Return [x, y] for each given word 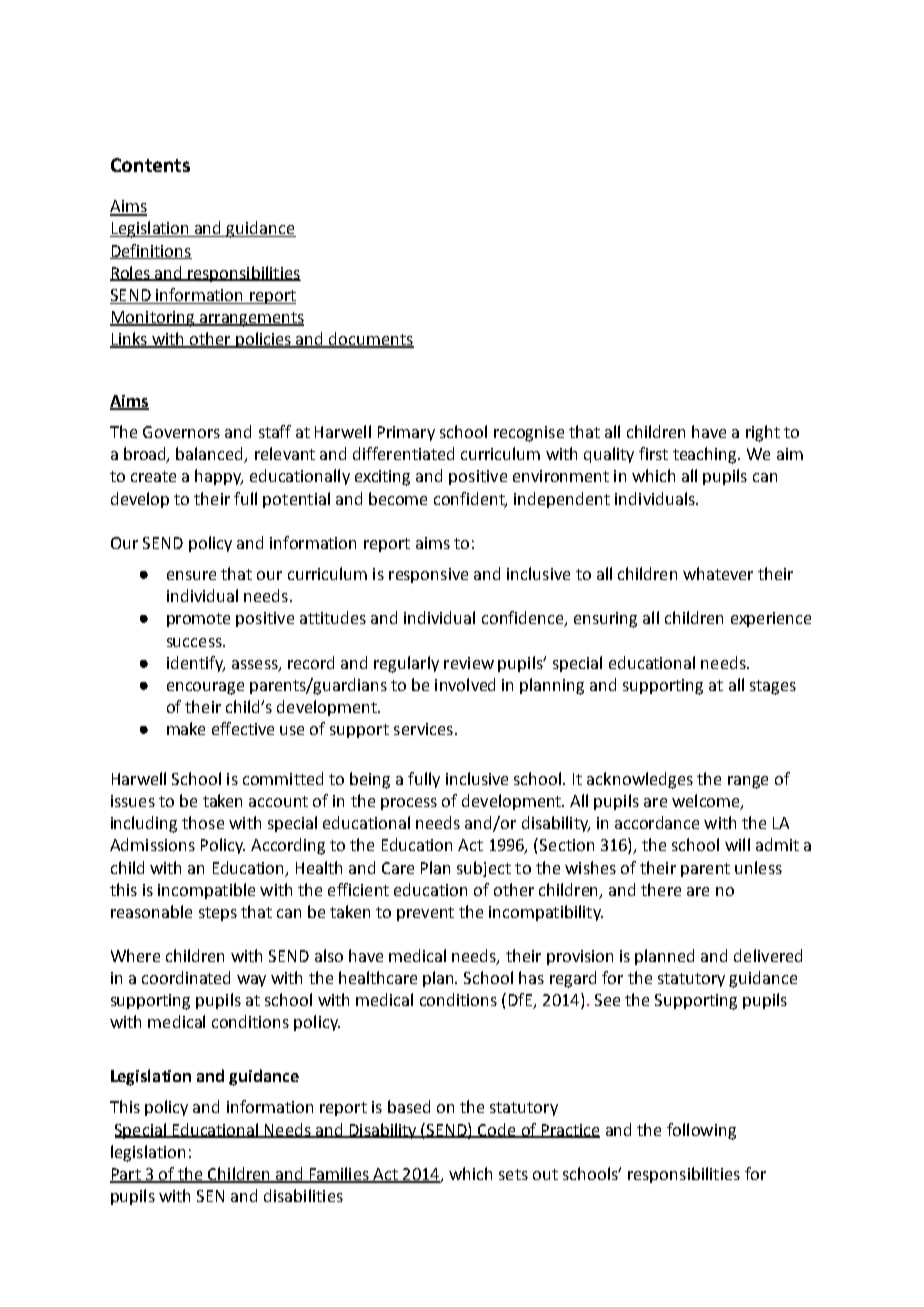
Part [126, 1175]
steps [218, 914]
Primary [406, 433]
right [763, 433]
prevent [425, 914]
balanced [211, 455]
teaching [706, 455]
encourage [205, 688]
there [661, 889]
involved [465, 684]
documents [370, 340]
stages [773, 687]
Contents [150, 165]
